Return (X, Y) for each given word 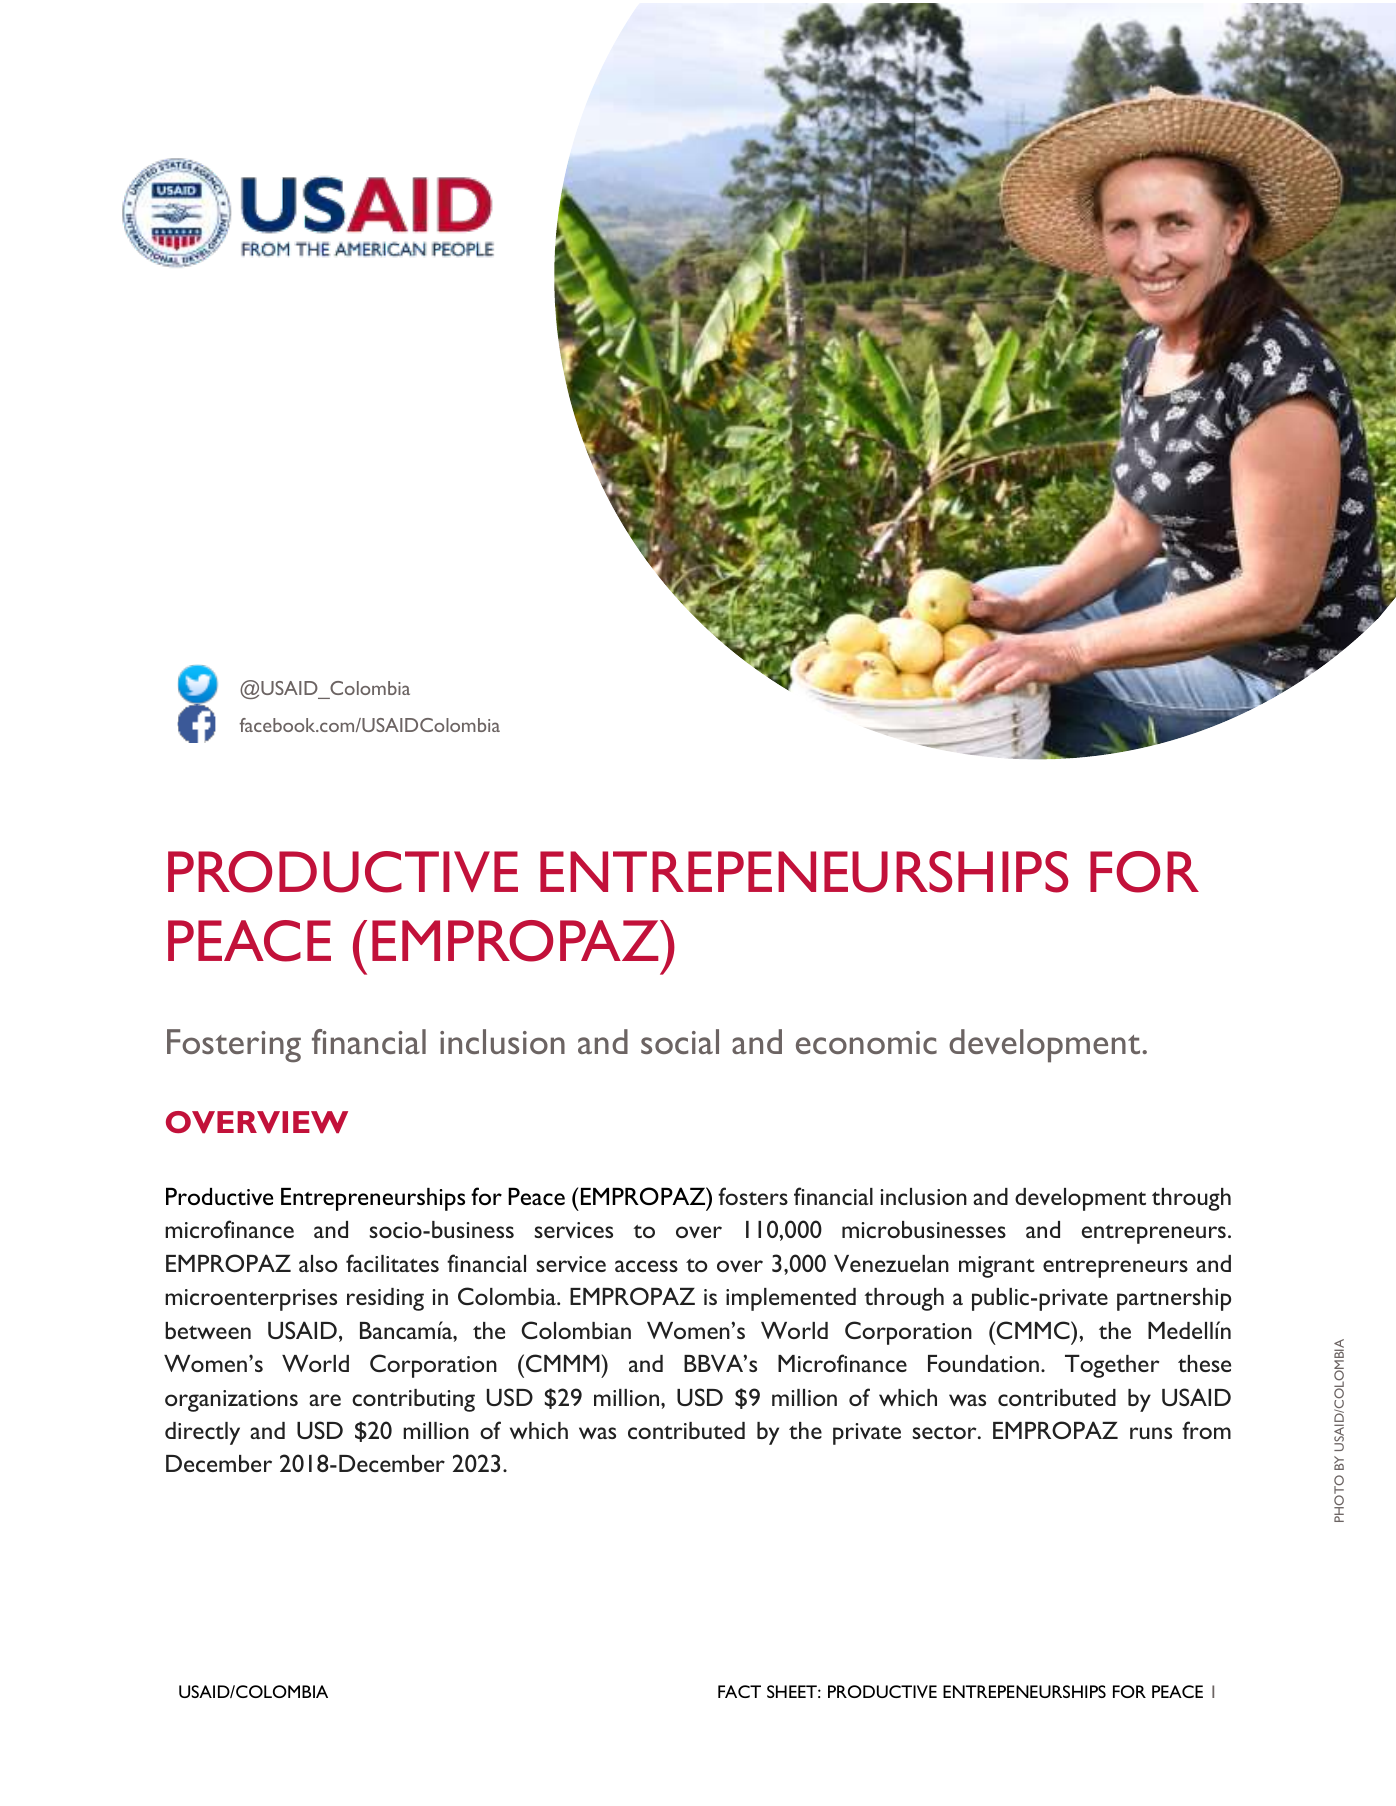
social (680, 1041)
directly (202, 1433)
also (318, 1263)
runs (1151, 1433)
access (646, 1266)
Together (1112, 1366)
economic (866, 1042)
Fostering (234, 1046)
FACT (739, 1691)
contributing (413, 1400)
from (1206, 1430)
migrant (997, 1267)
